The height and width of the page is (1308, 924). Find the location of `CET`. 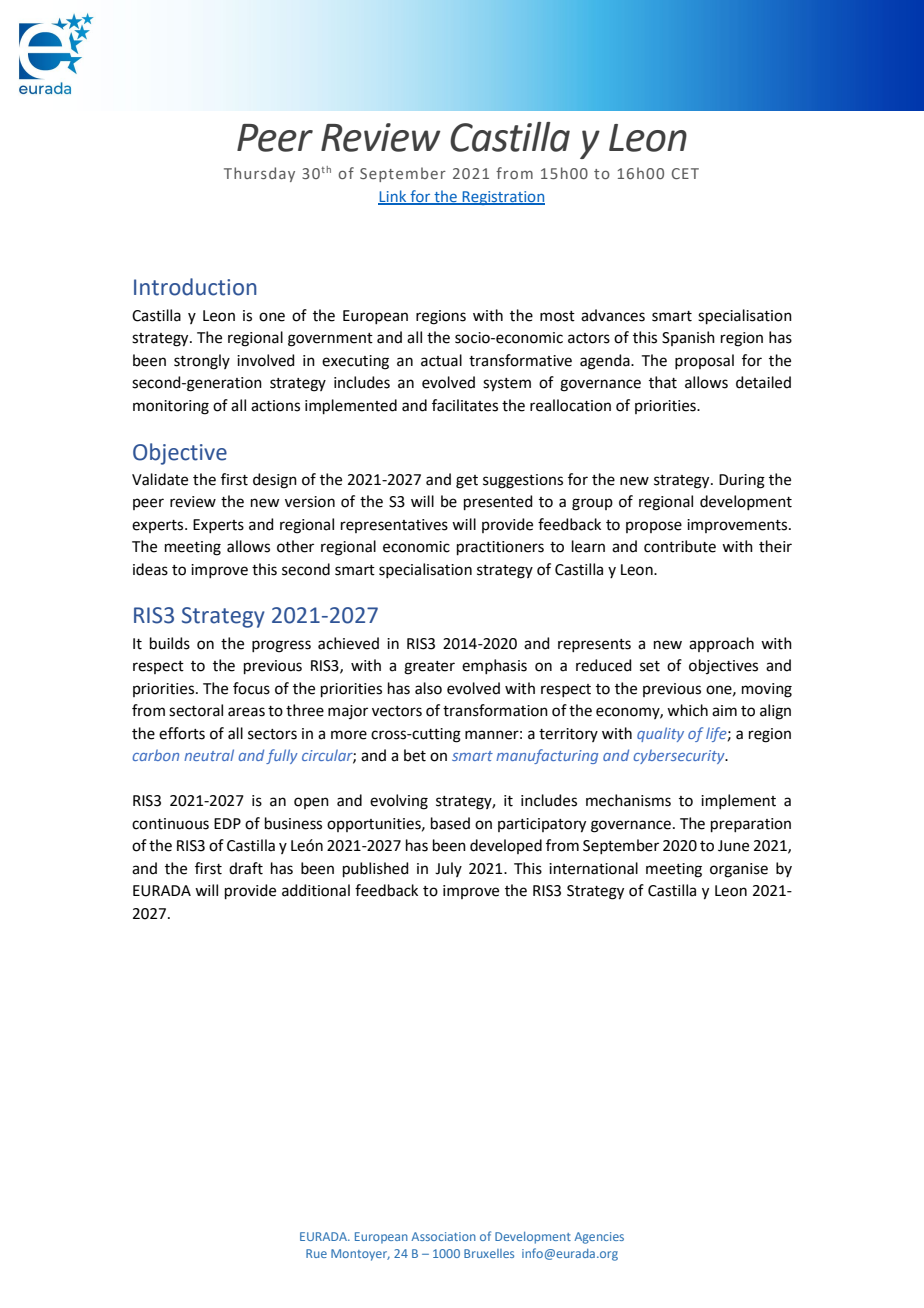

CET is located at coordinates (685, 173).
